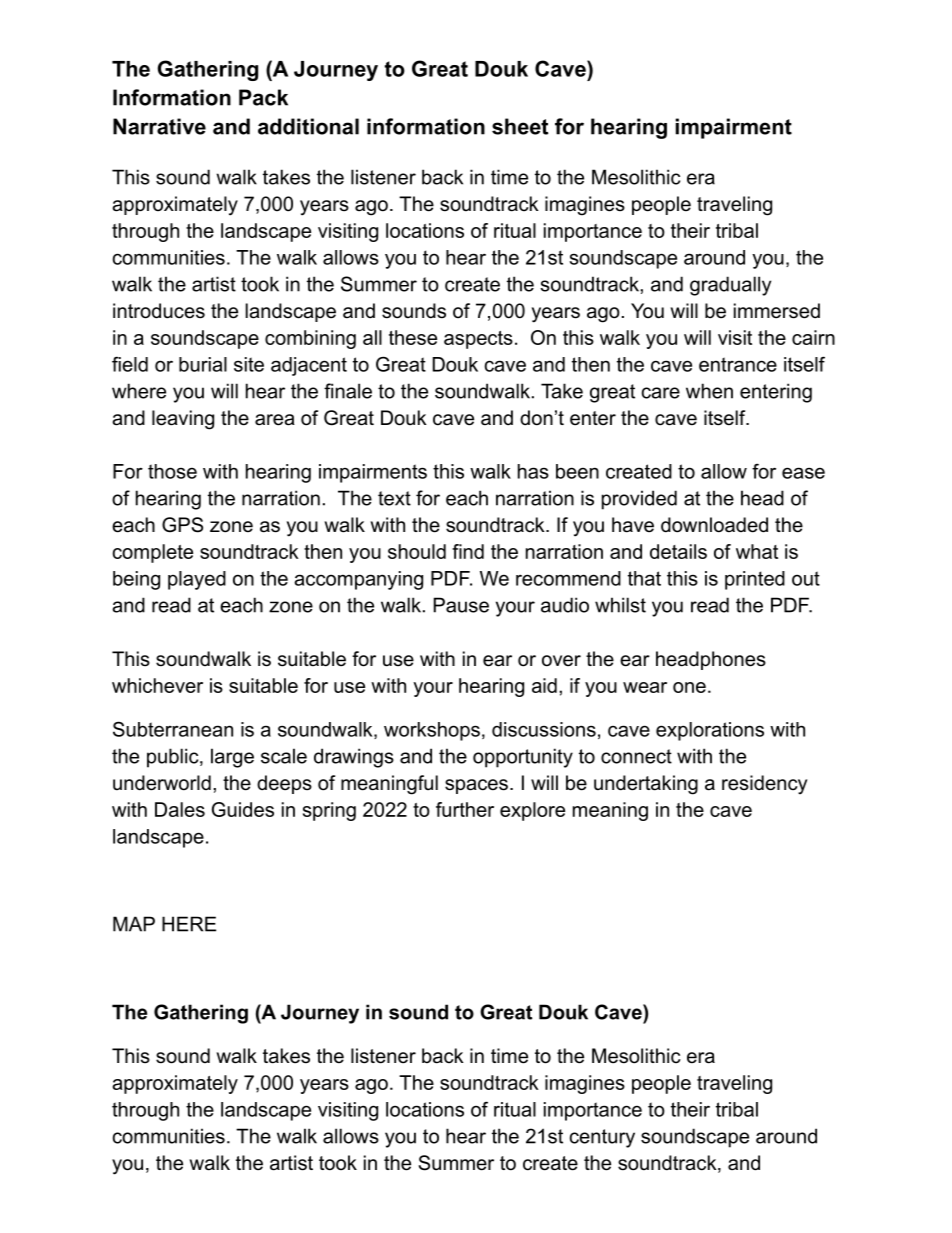 The width and height of the image is (952, 1233). Describe the element at coordinates (764, 784) in the image. I see `residency` at that location.
